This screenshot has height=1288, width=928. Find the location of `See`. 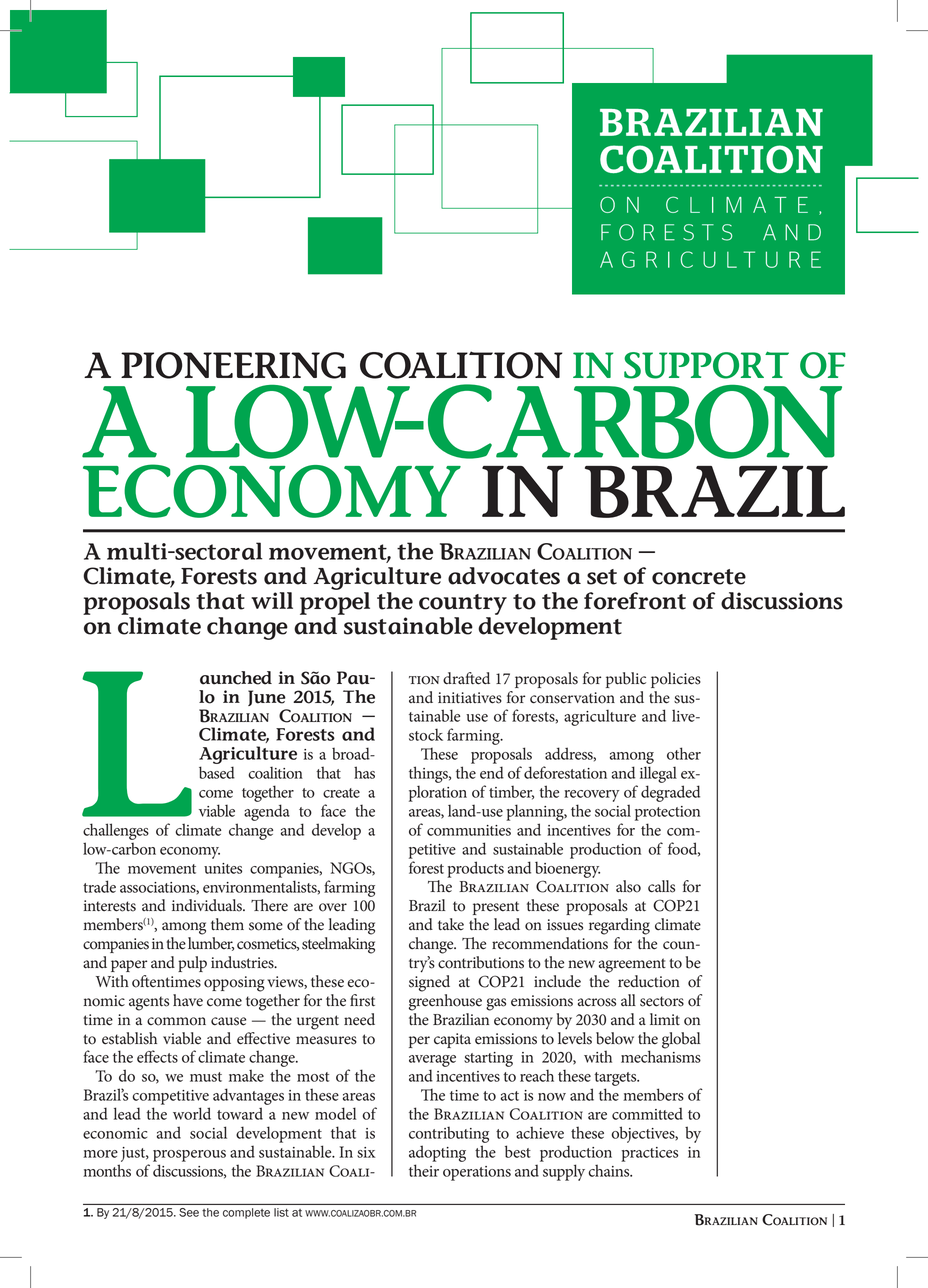

See is located at coordinates (189, 1212).
